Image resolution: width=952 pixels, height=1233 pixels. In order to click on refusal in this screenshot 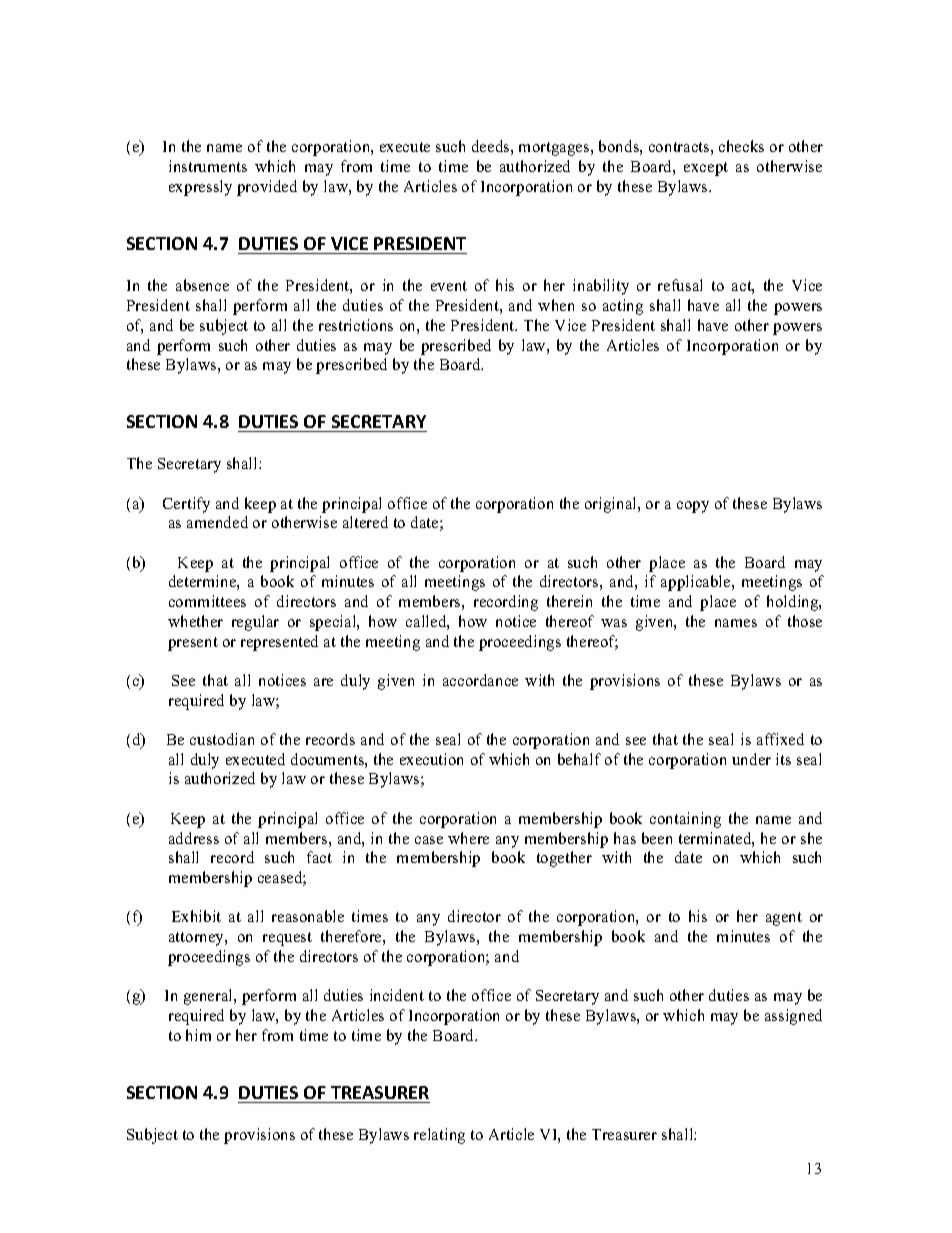, I will do `click(680, 285)`.
